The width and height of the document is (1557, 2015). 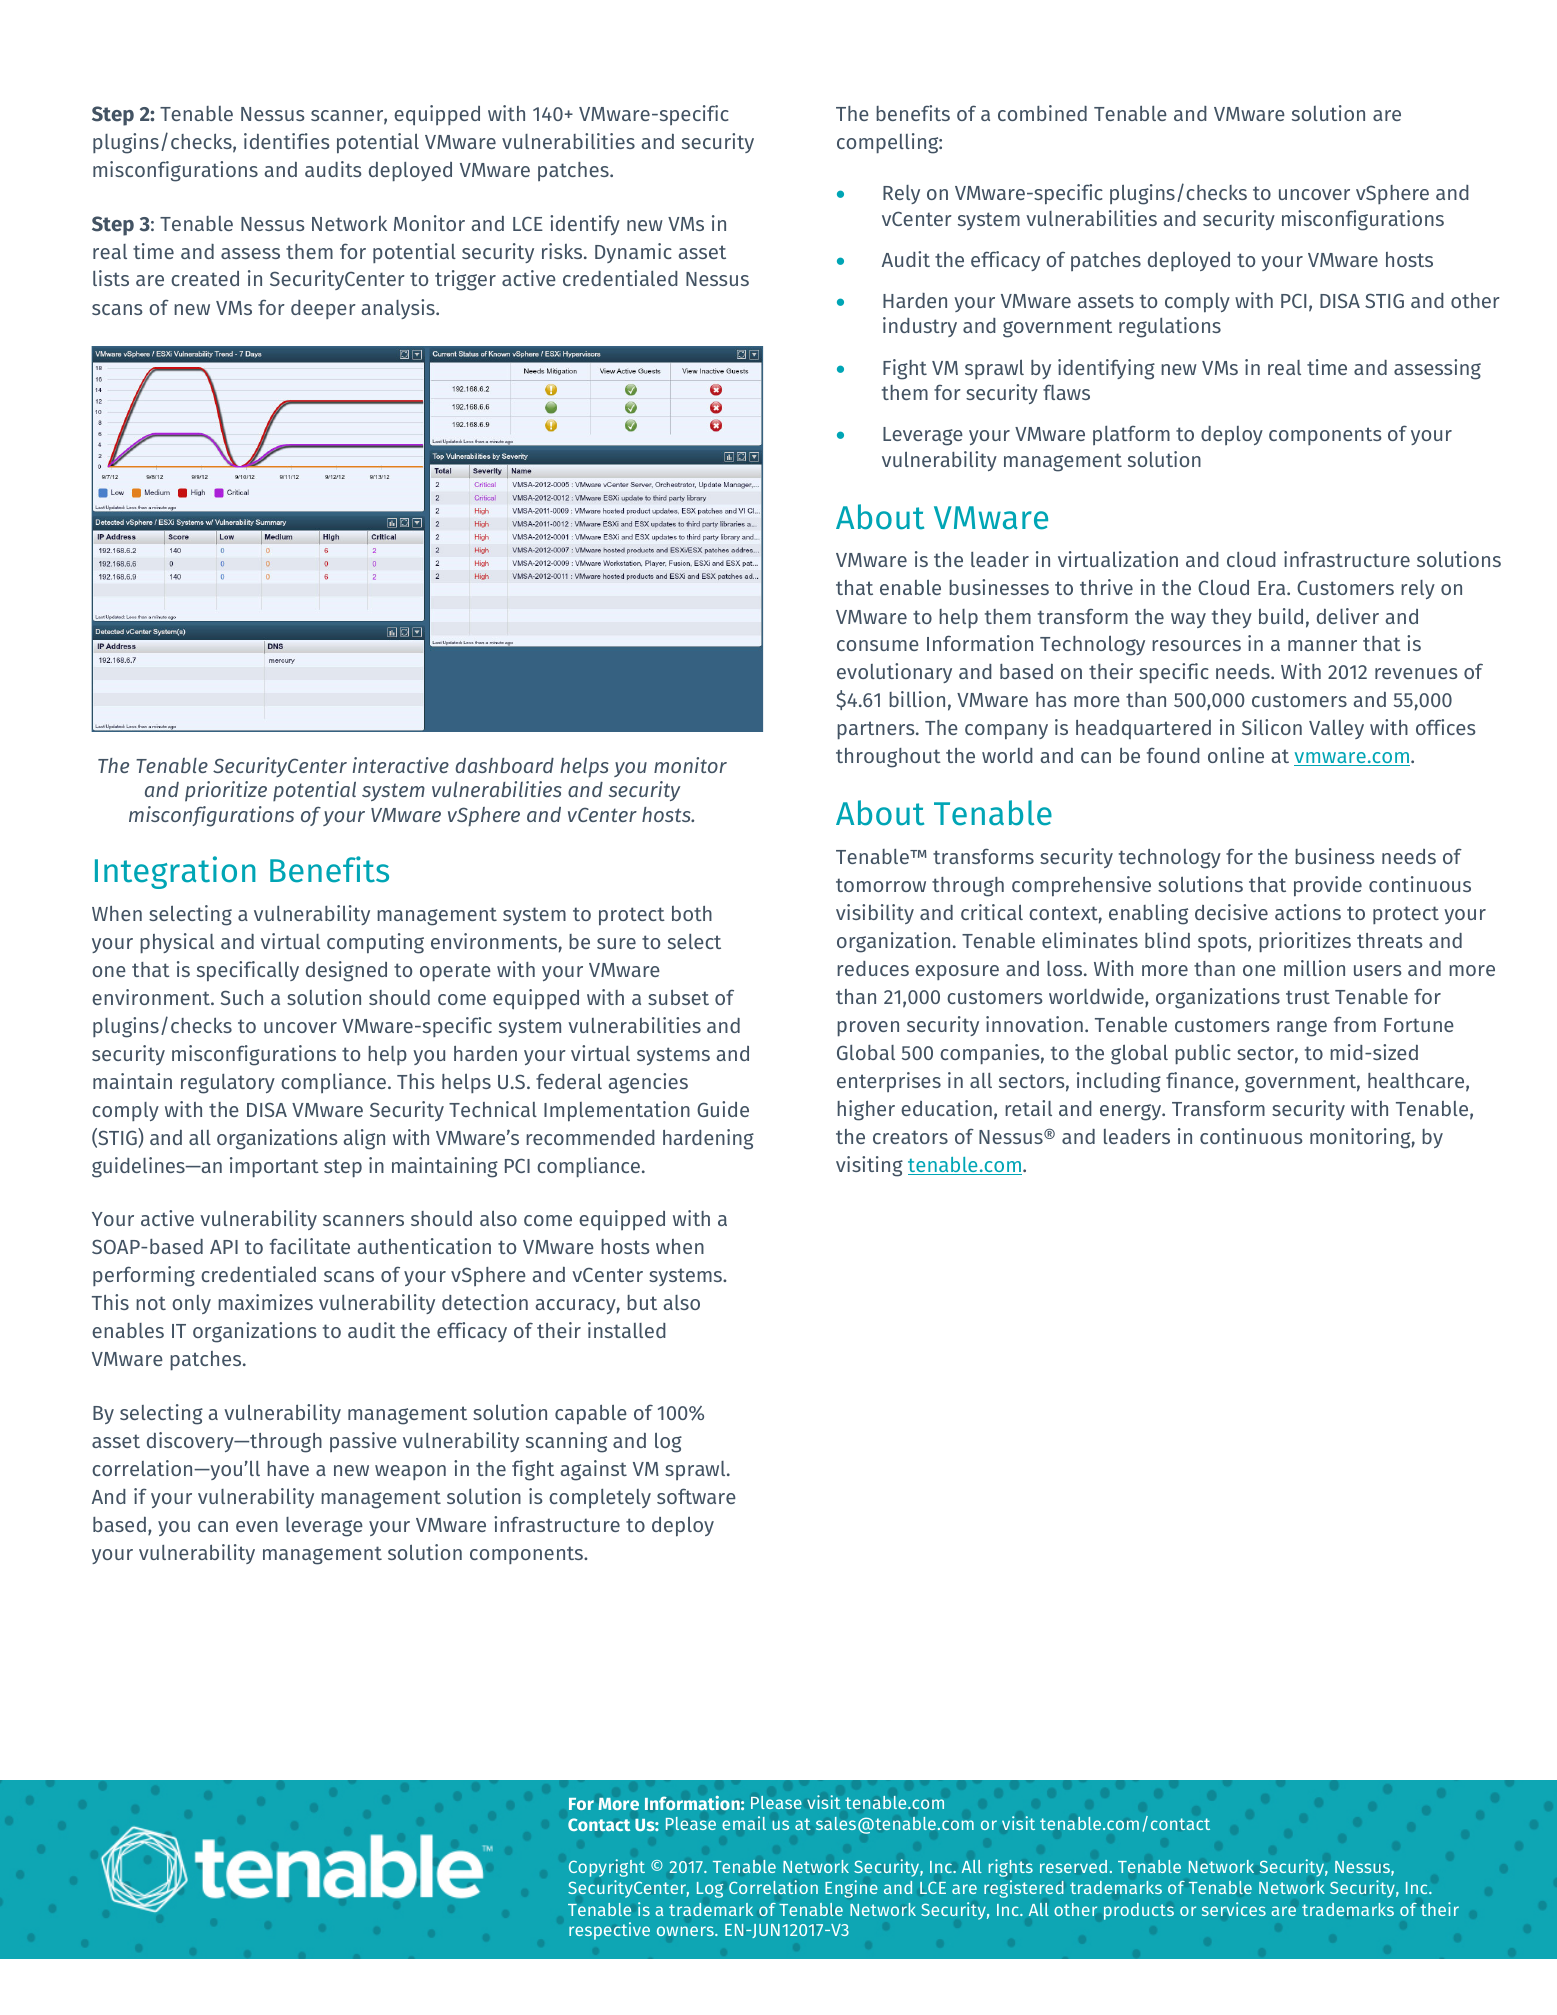 I want to click on Copyright, so click(x=607, y=1868).
